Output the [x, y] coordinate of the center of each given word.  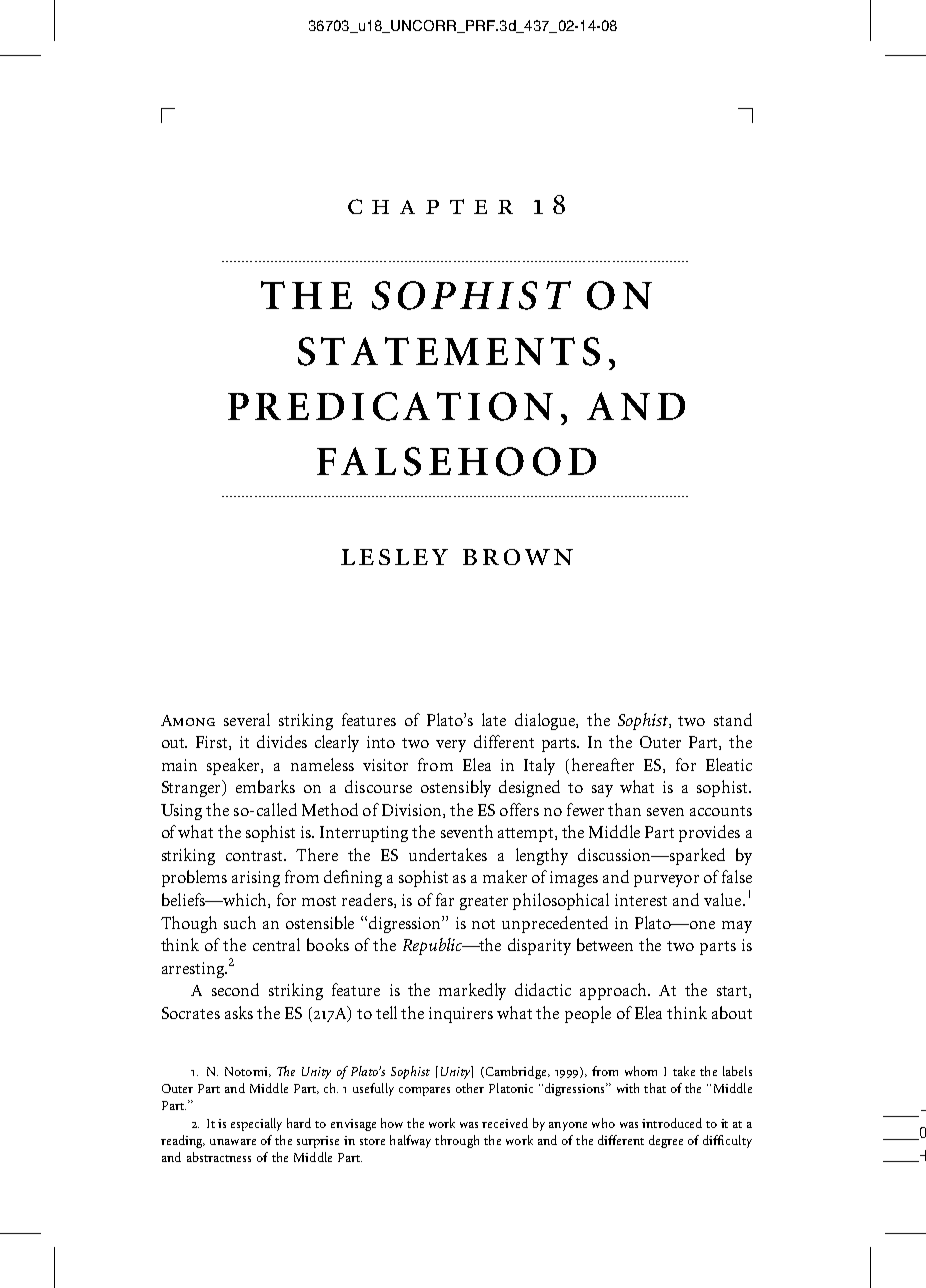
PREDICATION [390, 406]
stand [733, 719]
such [240, 922]
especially [256, 1124]
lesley [394, 557]
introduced [672, 1123]
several [247, 719]
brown [518, 557]
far [445, 899]
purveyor [666, 881]
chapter [430, 206]
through [457, 1141]
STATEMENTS [449, 351]
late [494, 719]
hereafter [603, 764]
